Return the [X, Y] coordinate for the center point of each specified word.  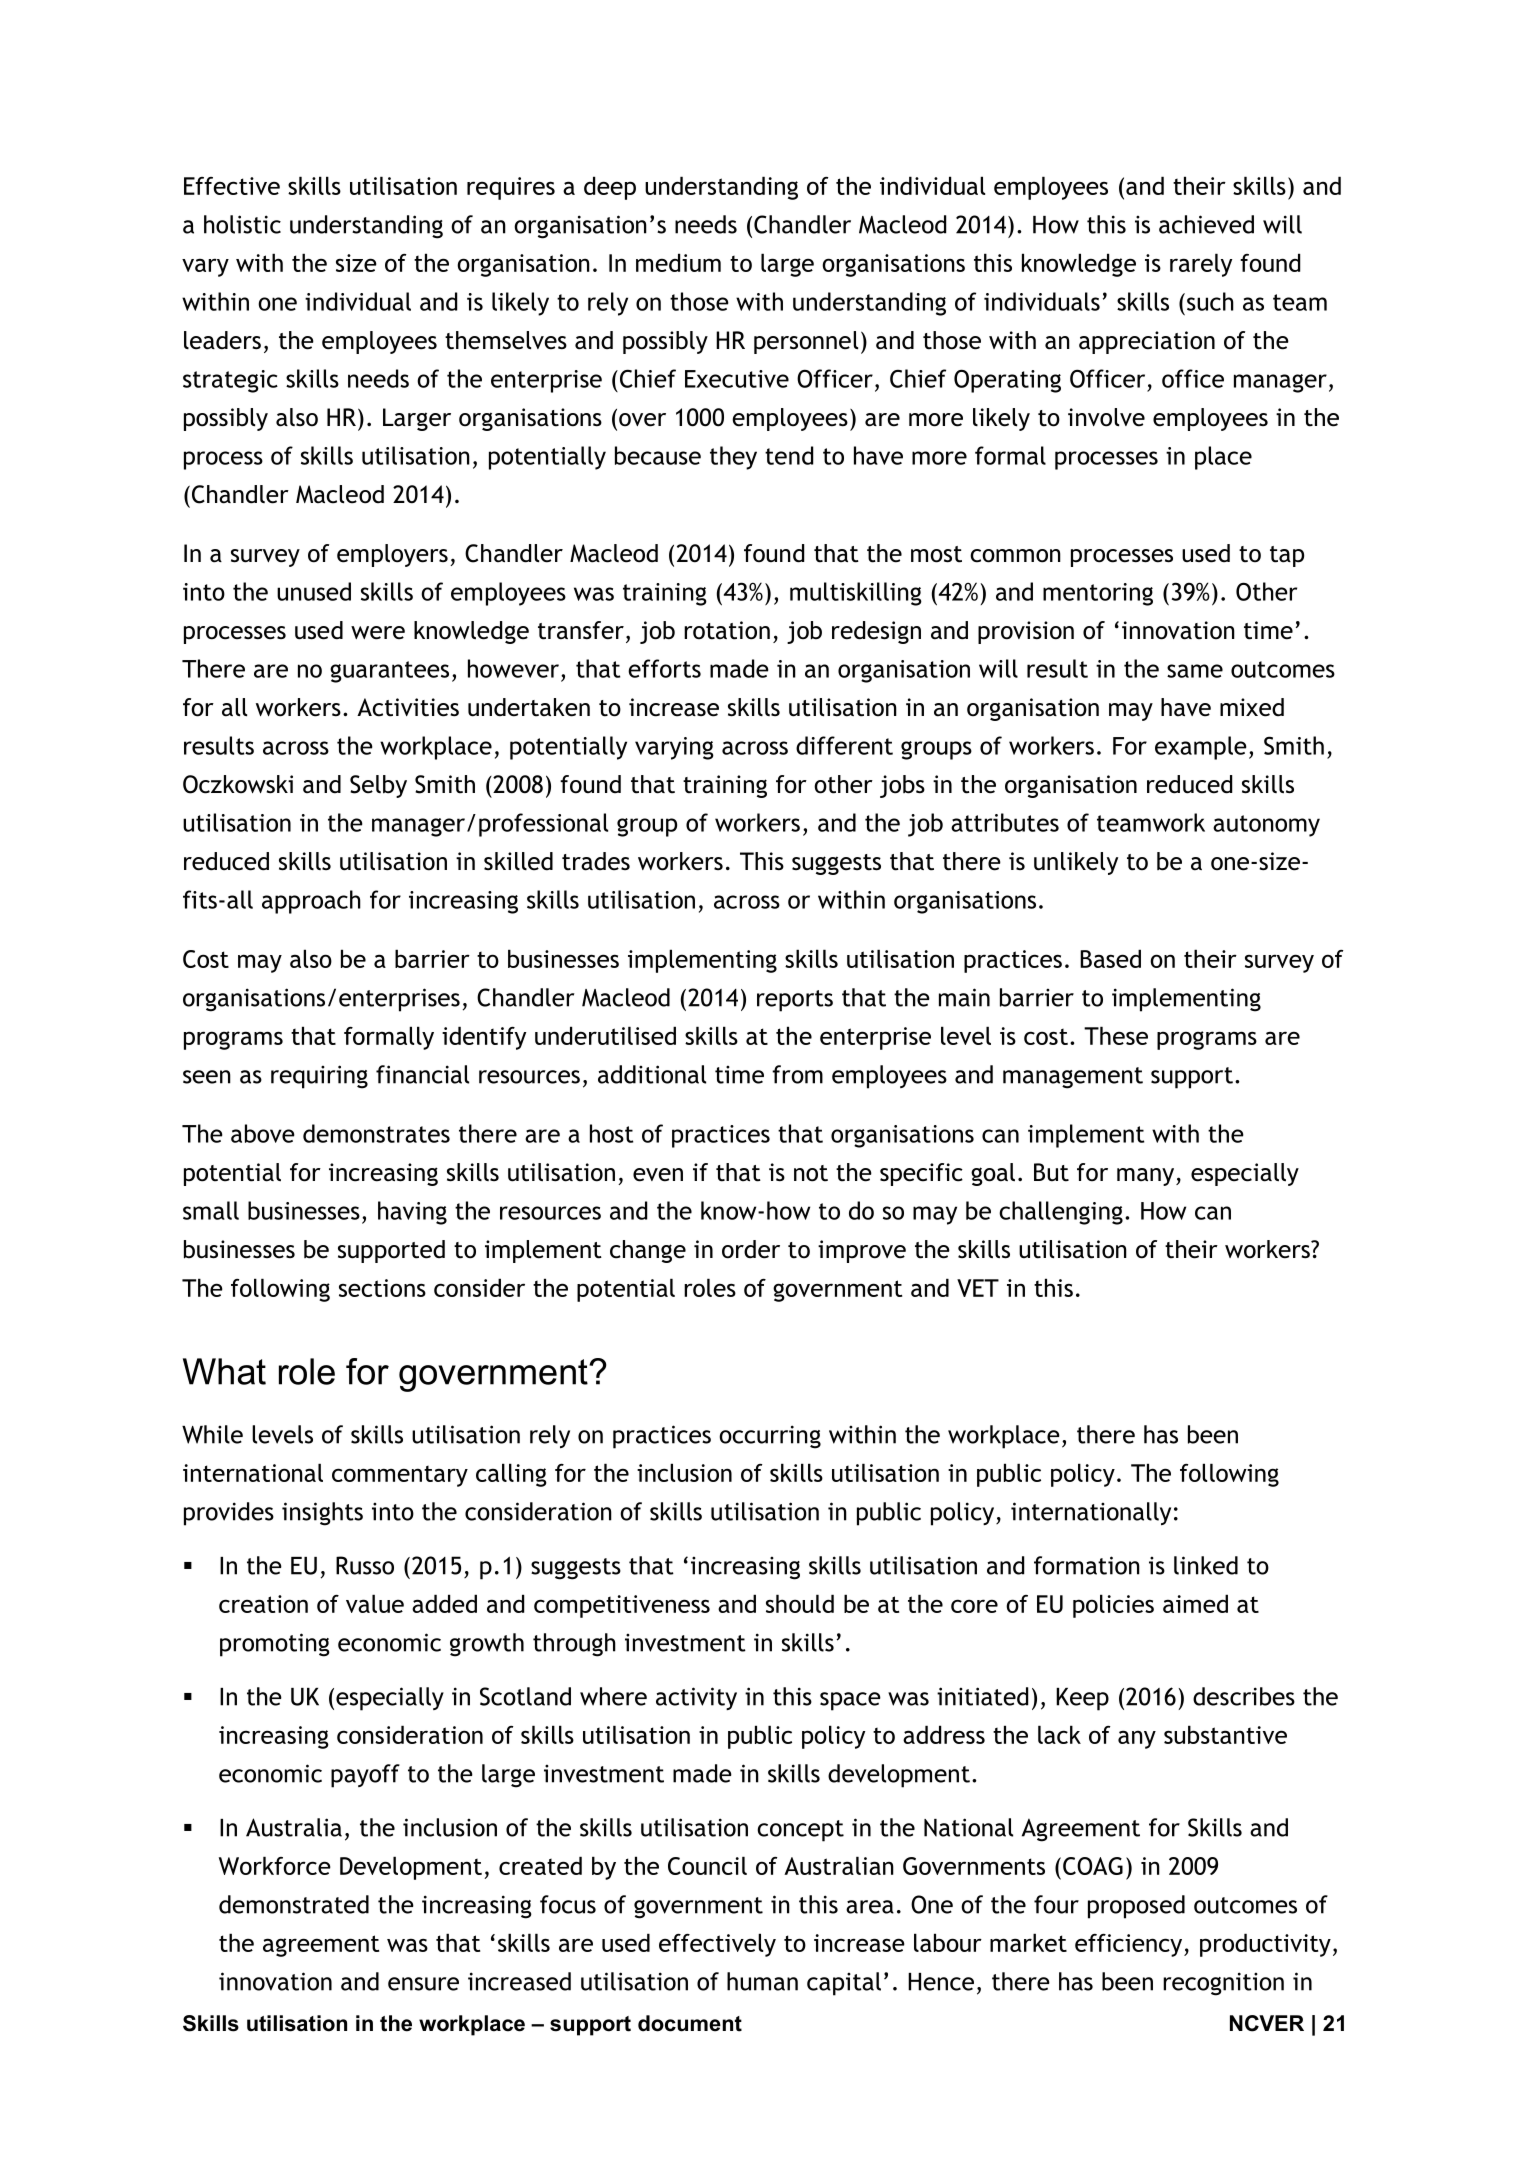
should [800, 1603]
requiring [319, 1077]
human [762, 1981]
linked [1206, 1565]
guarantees [389, 672]
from [797, 1074]
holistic [242, 224]
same [1195, 671]
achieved [1206, 224]
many [1147, 1177]
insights [322, 1514]
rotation [727, 630]
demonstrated [294, 1904]
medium [678, 262]
